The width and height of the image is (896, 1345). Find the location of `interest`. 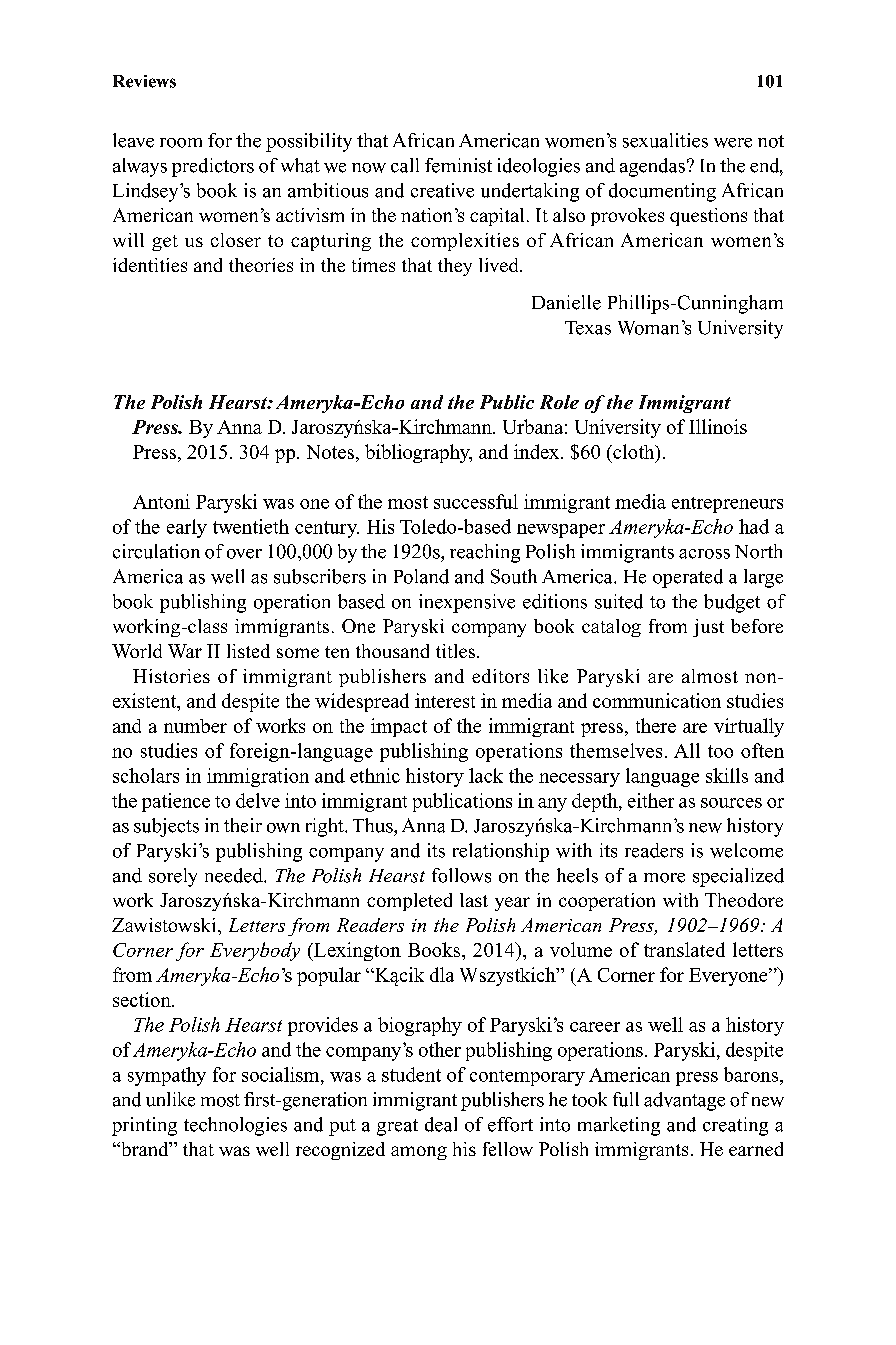

interest is located at coordinates (445, 700).
